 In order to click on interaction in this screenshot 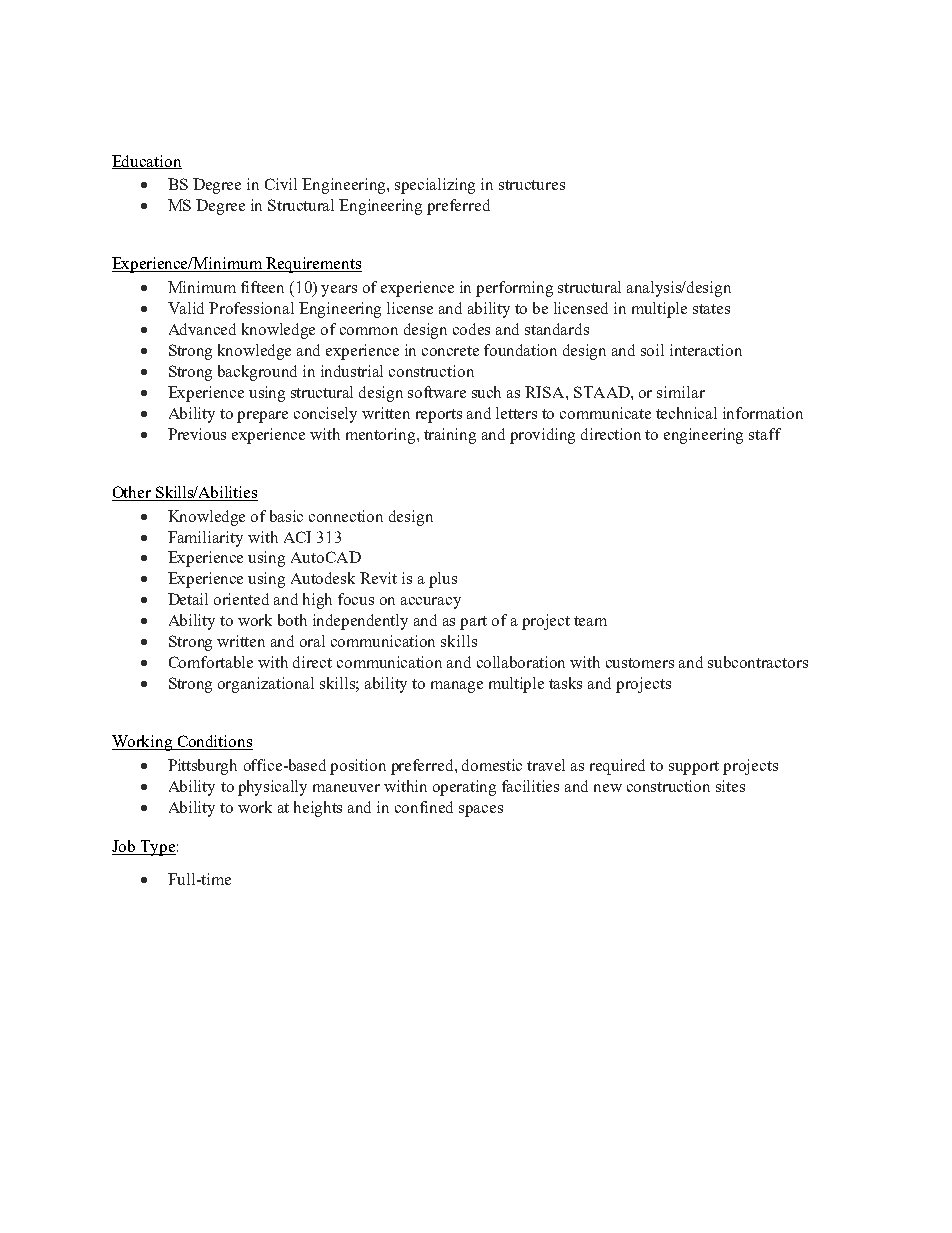, I will do `click(706, 350)`.
